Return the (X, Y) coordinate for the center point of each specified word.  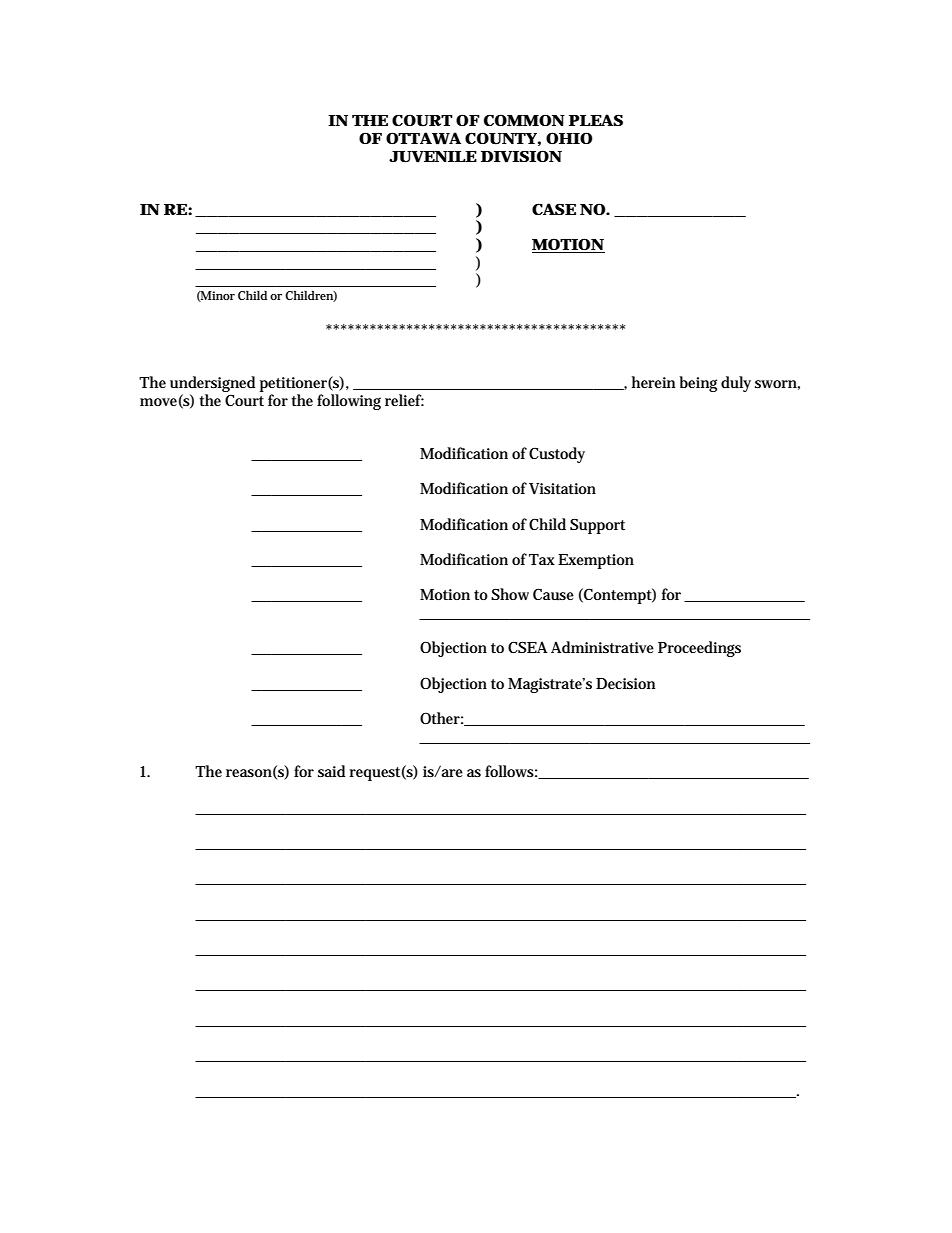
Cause (553, 594)
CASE (554, 209)
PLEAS (596, 120)
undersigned (212, 385)
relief (404, 400)
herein (653, 382)
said (331, 771)
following (349, 402)
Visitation (562, 489)
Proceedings (699, 649)
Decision (625, 683)
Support (597, 526)
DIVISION (521, 156)
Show (510, 594)
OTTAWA (423, 138)
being (698, 384)
